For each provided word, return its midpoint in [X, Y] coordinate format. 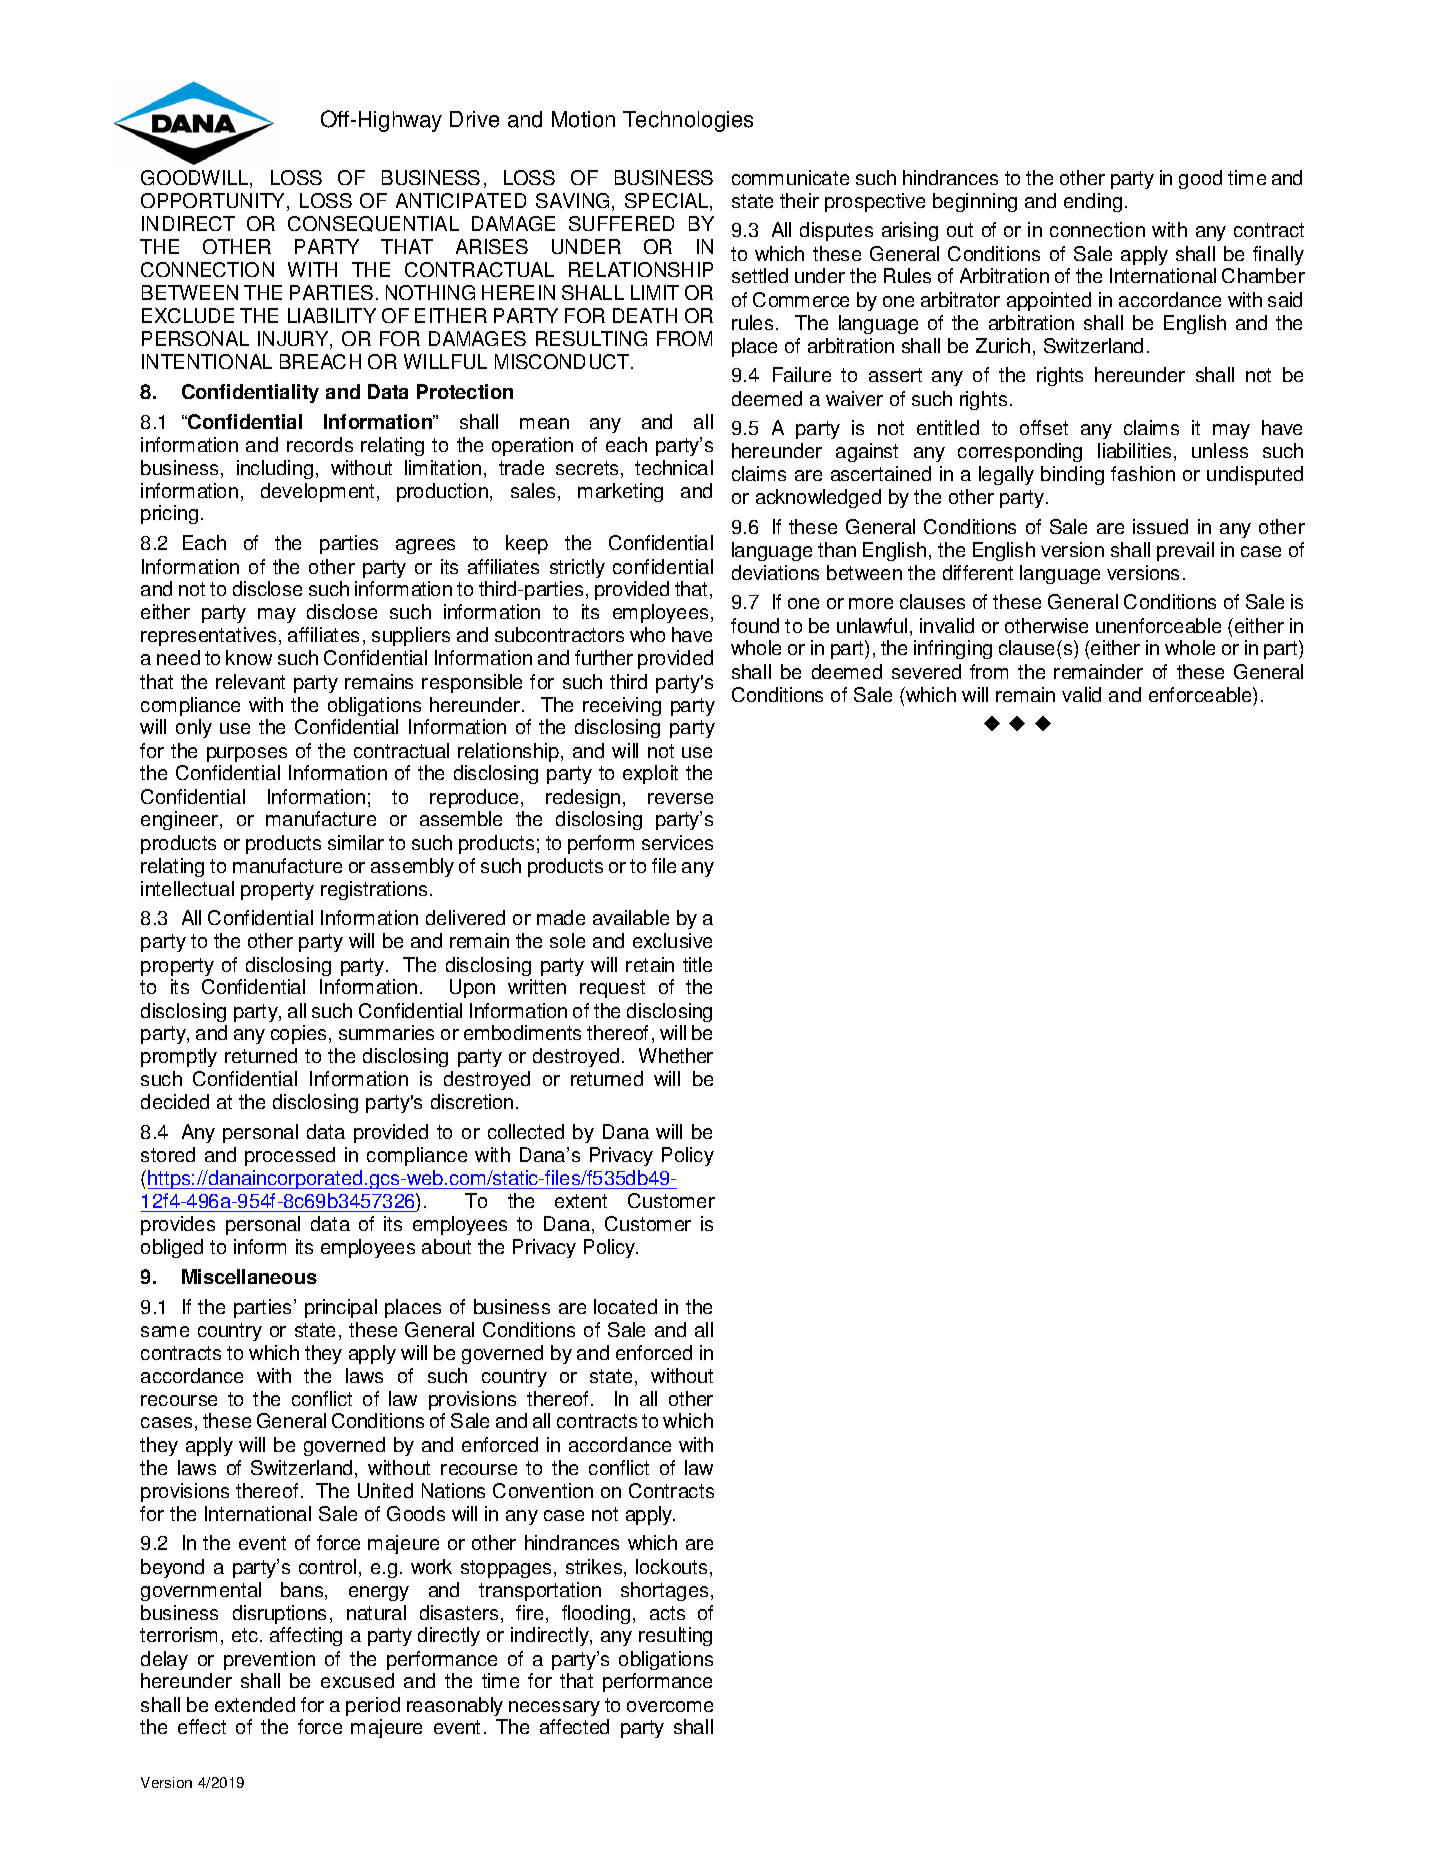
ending [1093, 202]
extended [255, 1704]
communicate [790, 177]
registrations [374, 890]
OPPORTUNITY [214, 202]
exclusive [672, 940]
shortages [664, 1591]
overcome [670, 1706]
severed [926, 671]
